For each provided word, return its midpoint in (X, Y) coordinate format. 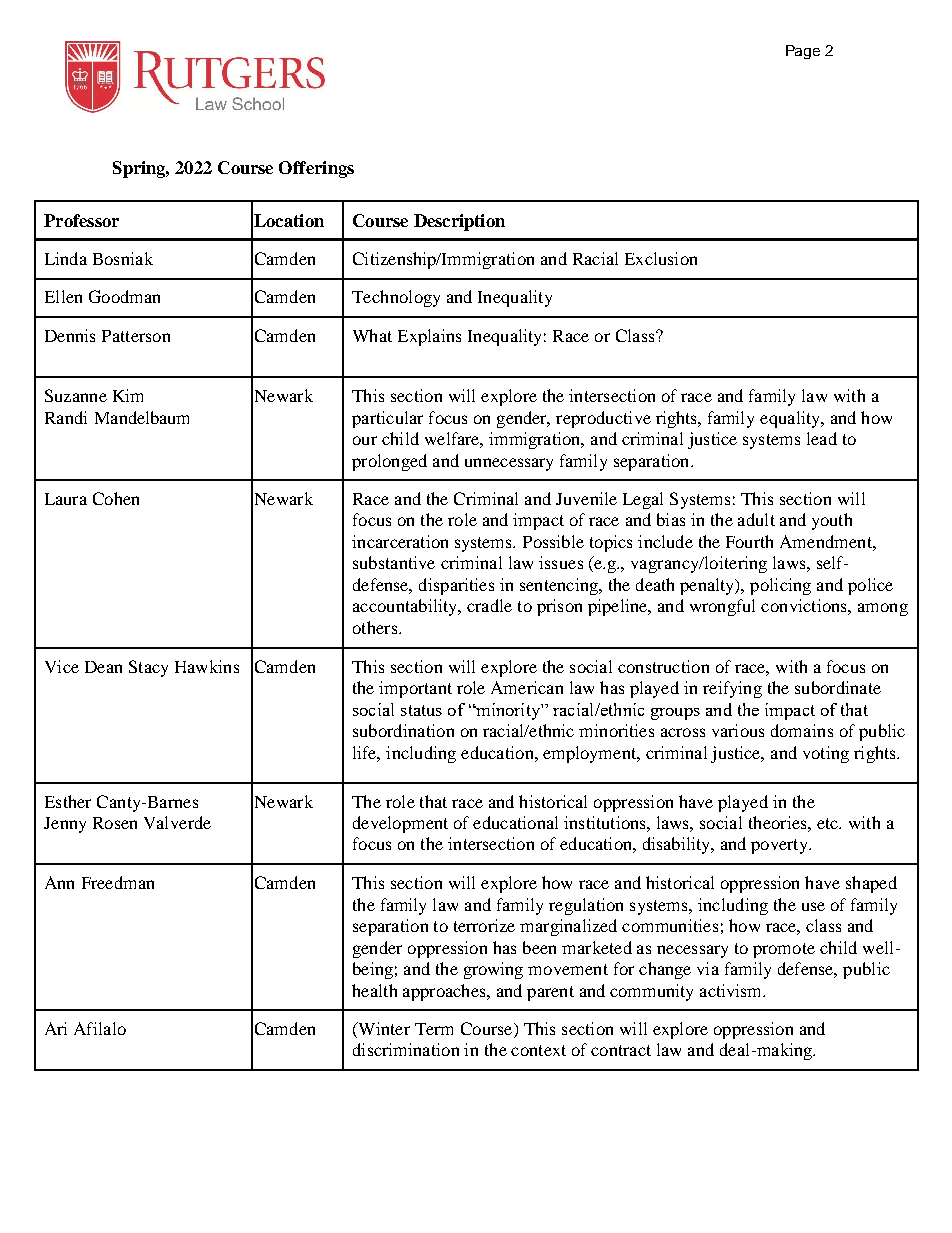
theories (779, 822)
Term (434, 1029)
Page (803, 52)
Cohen (116, 498)
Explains (429, 337)
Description (459, 222)
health (374, 990)
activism (732, 990)
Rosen (115, 823)
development (400, 824)
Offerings (316, 169)
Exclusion (661, 258)
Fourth (749, 541)
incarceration (400, 541)
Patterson (136, 336)
